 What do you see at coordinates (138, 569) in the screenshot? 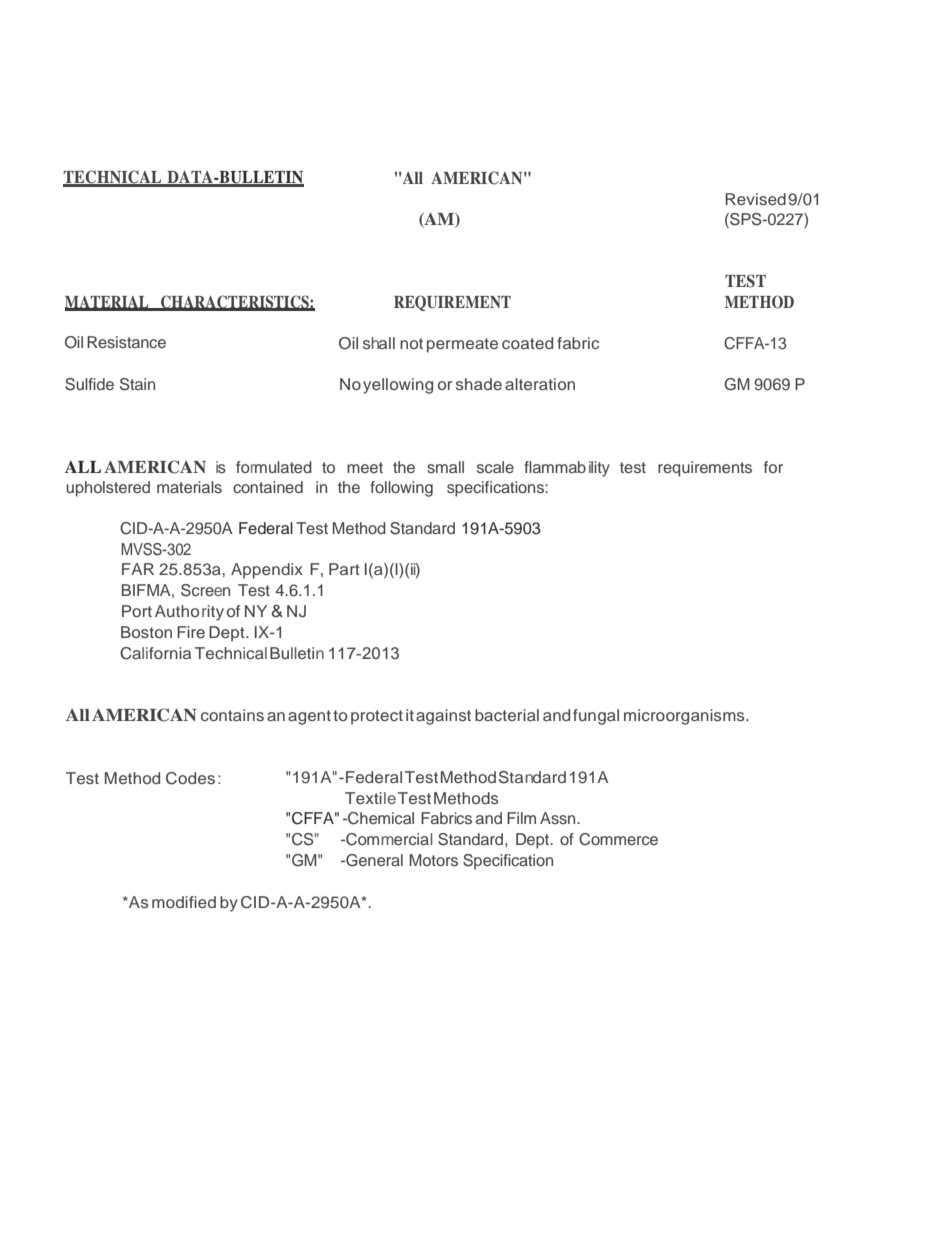
I see `FAR` at bounding box center [138, 569].
